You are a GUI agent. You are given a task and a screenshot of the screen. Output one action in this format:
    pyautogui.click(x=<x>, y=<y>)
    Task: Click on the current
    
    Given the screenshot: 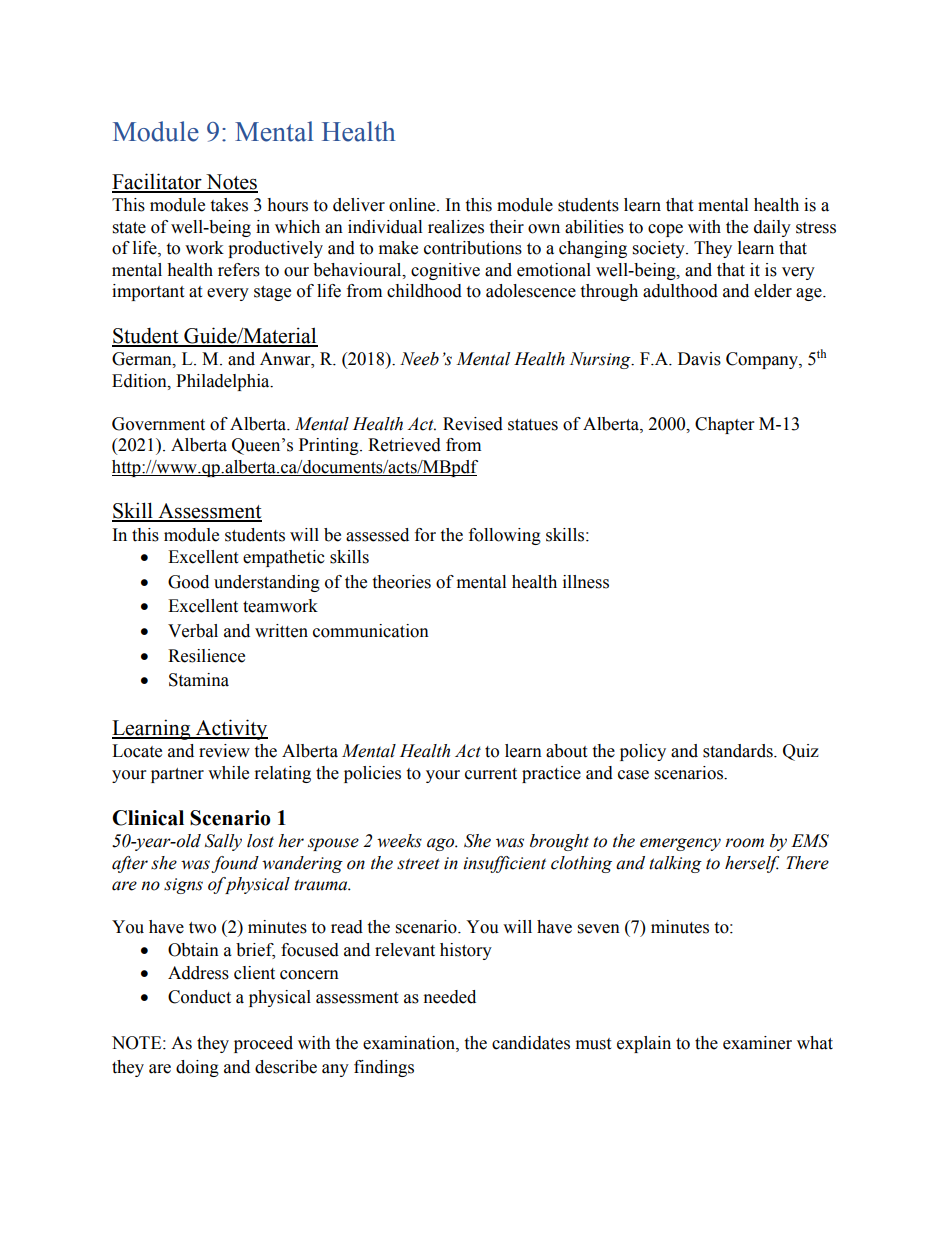 What is the action you would take?
    pyautogui.click(x=491, y=774)
